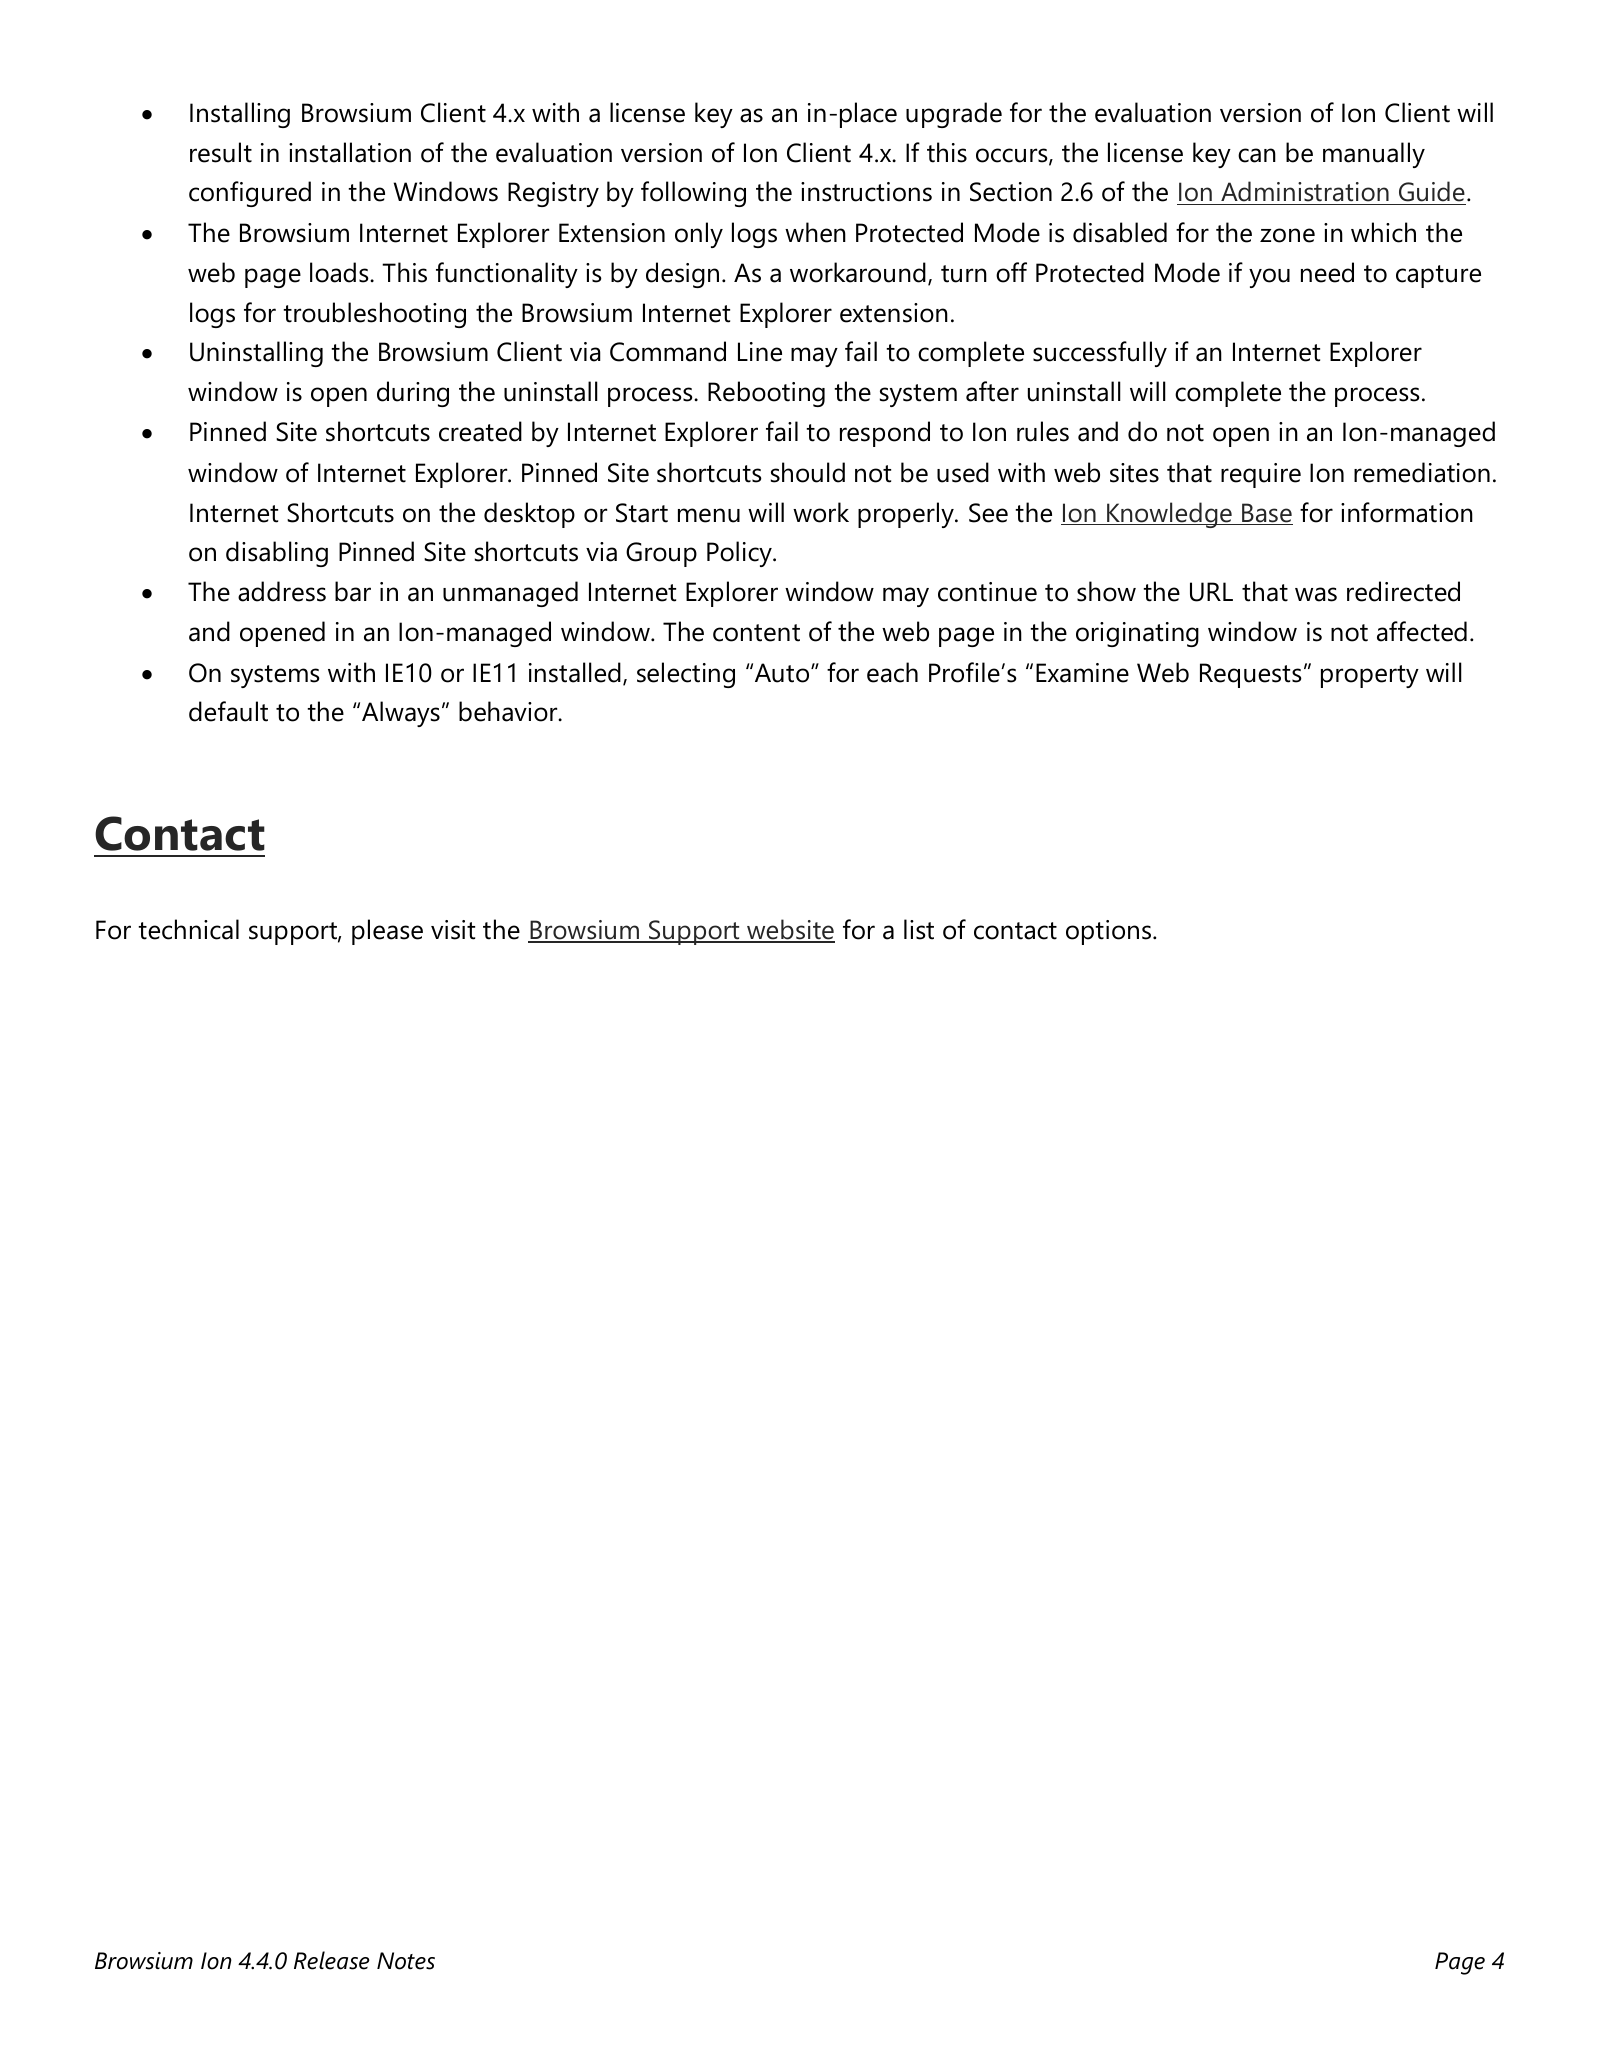  What do you see at coordinates (808, 472) in the document?
I see `should` at bounding box center [808, 472].
